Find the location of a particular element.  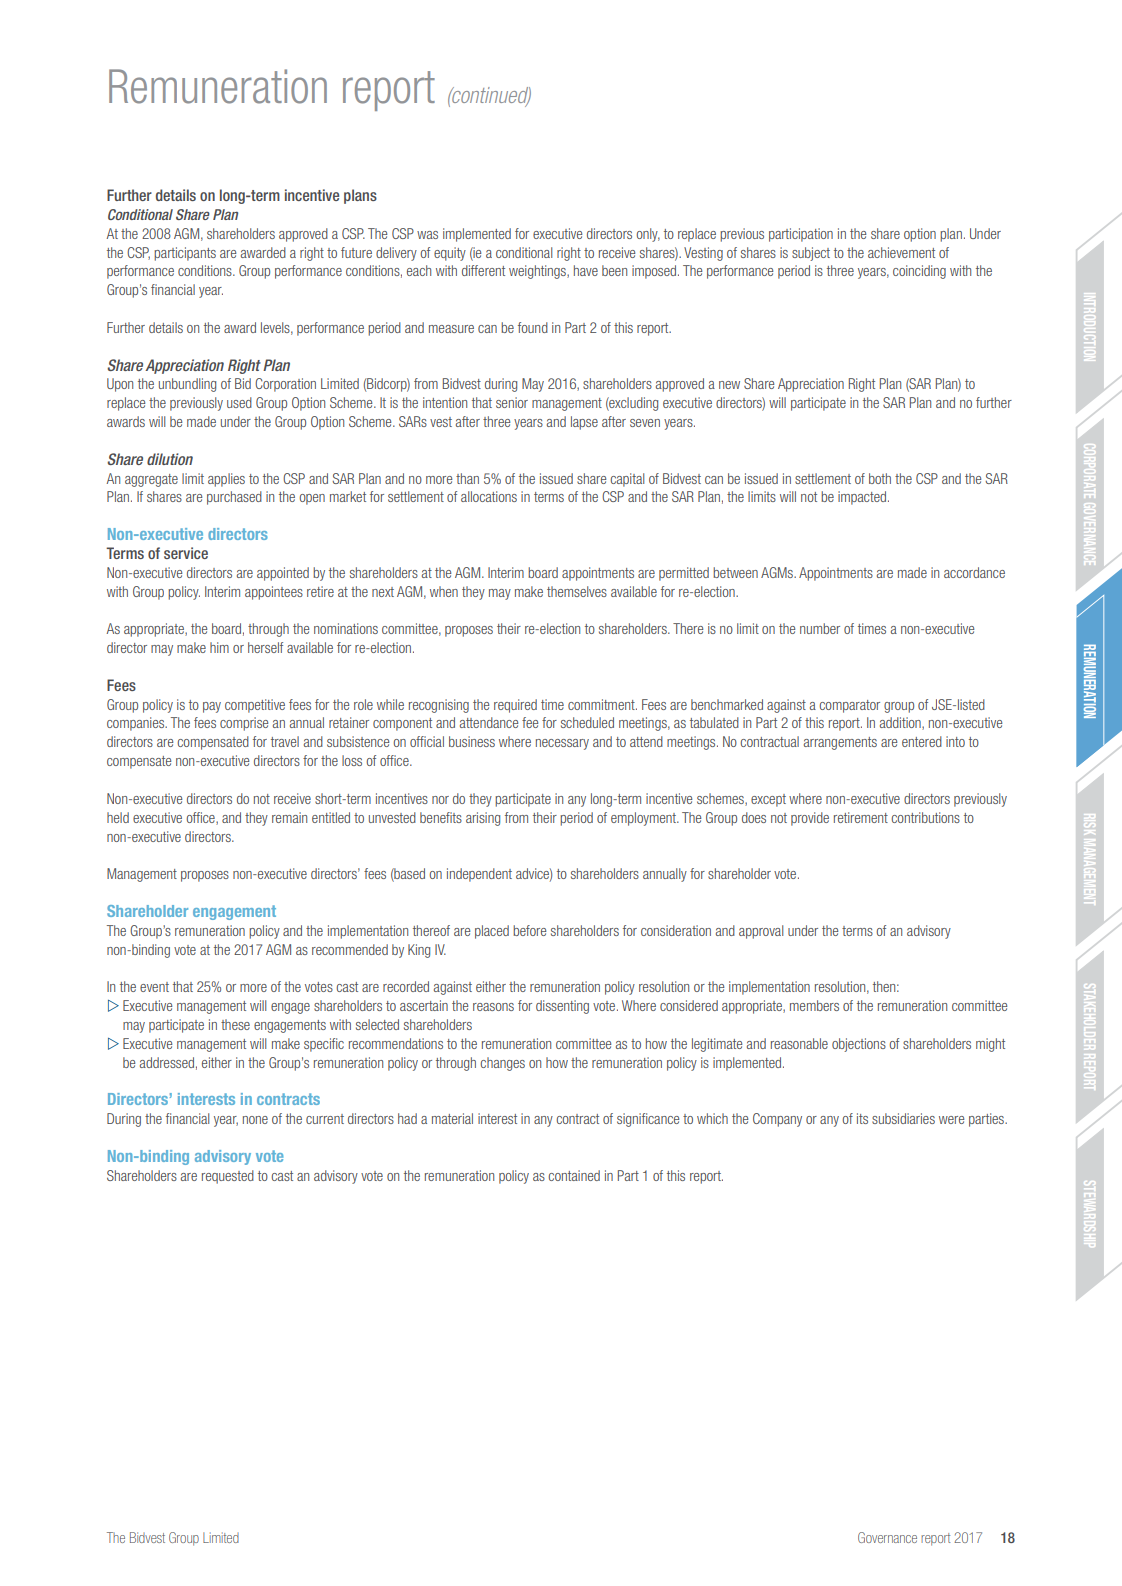

members is located at coordinates (814, 1005).
